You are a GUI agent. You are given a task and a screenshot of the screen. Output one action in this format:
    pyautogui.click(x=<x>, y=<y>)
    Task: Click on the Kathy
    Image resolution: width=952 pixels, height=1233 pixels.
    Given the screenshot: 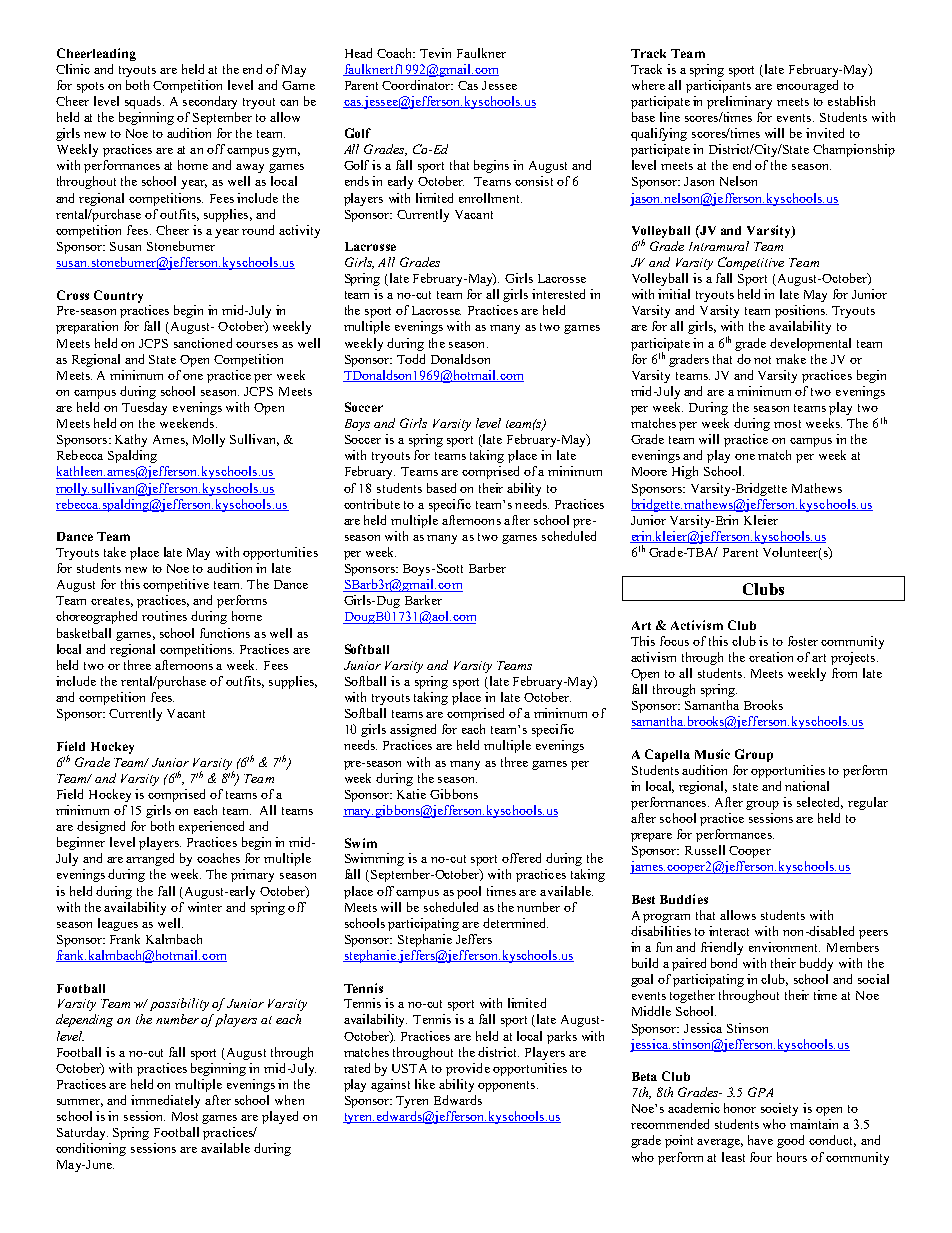 What is the action you would take?
    pyautogui.click(x=131, y=440)
